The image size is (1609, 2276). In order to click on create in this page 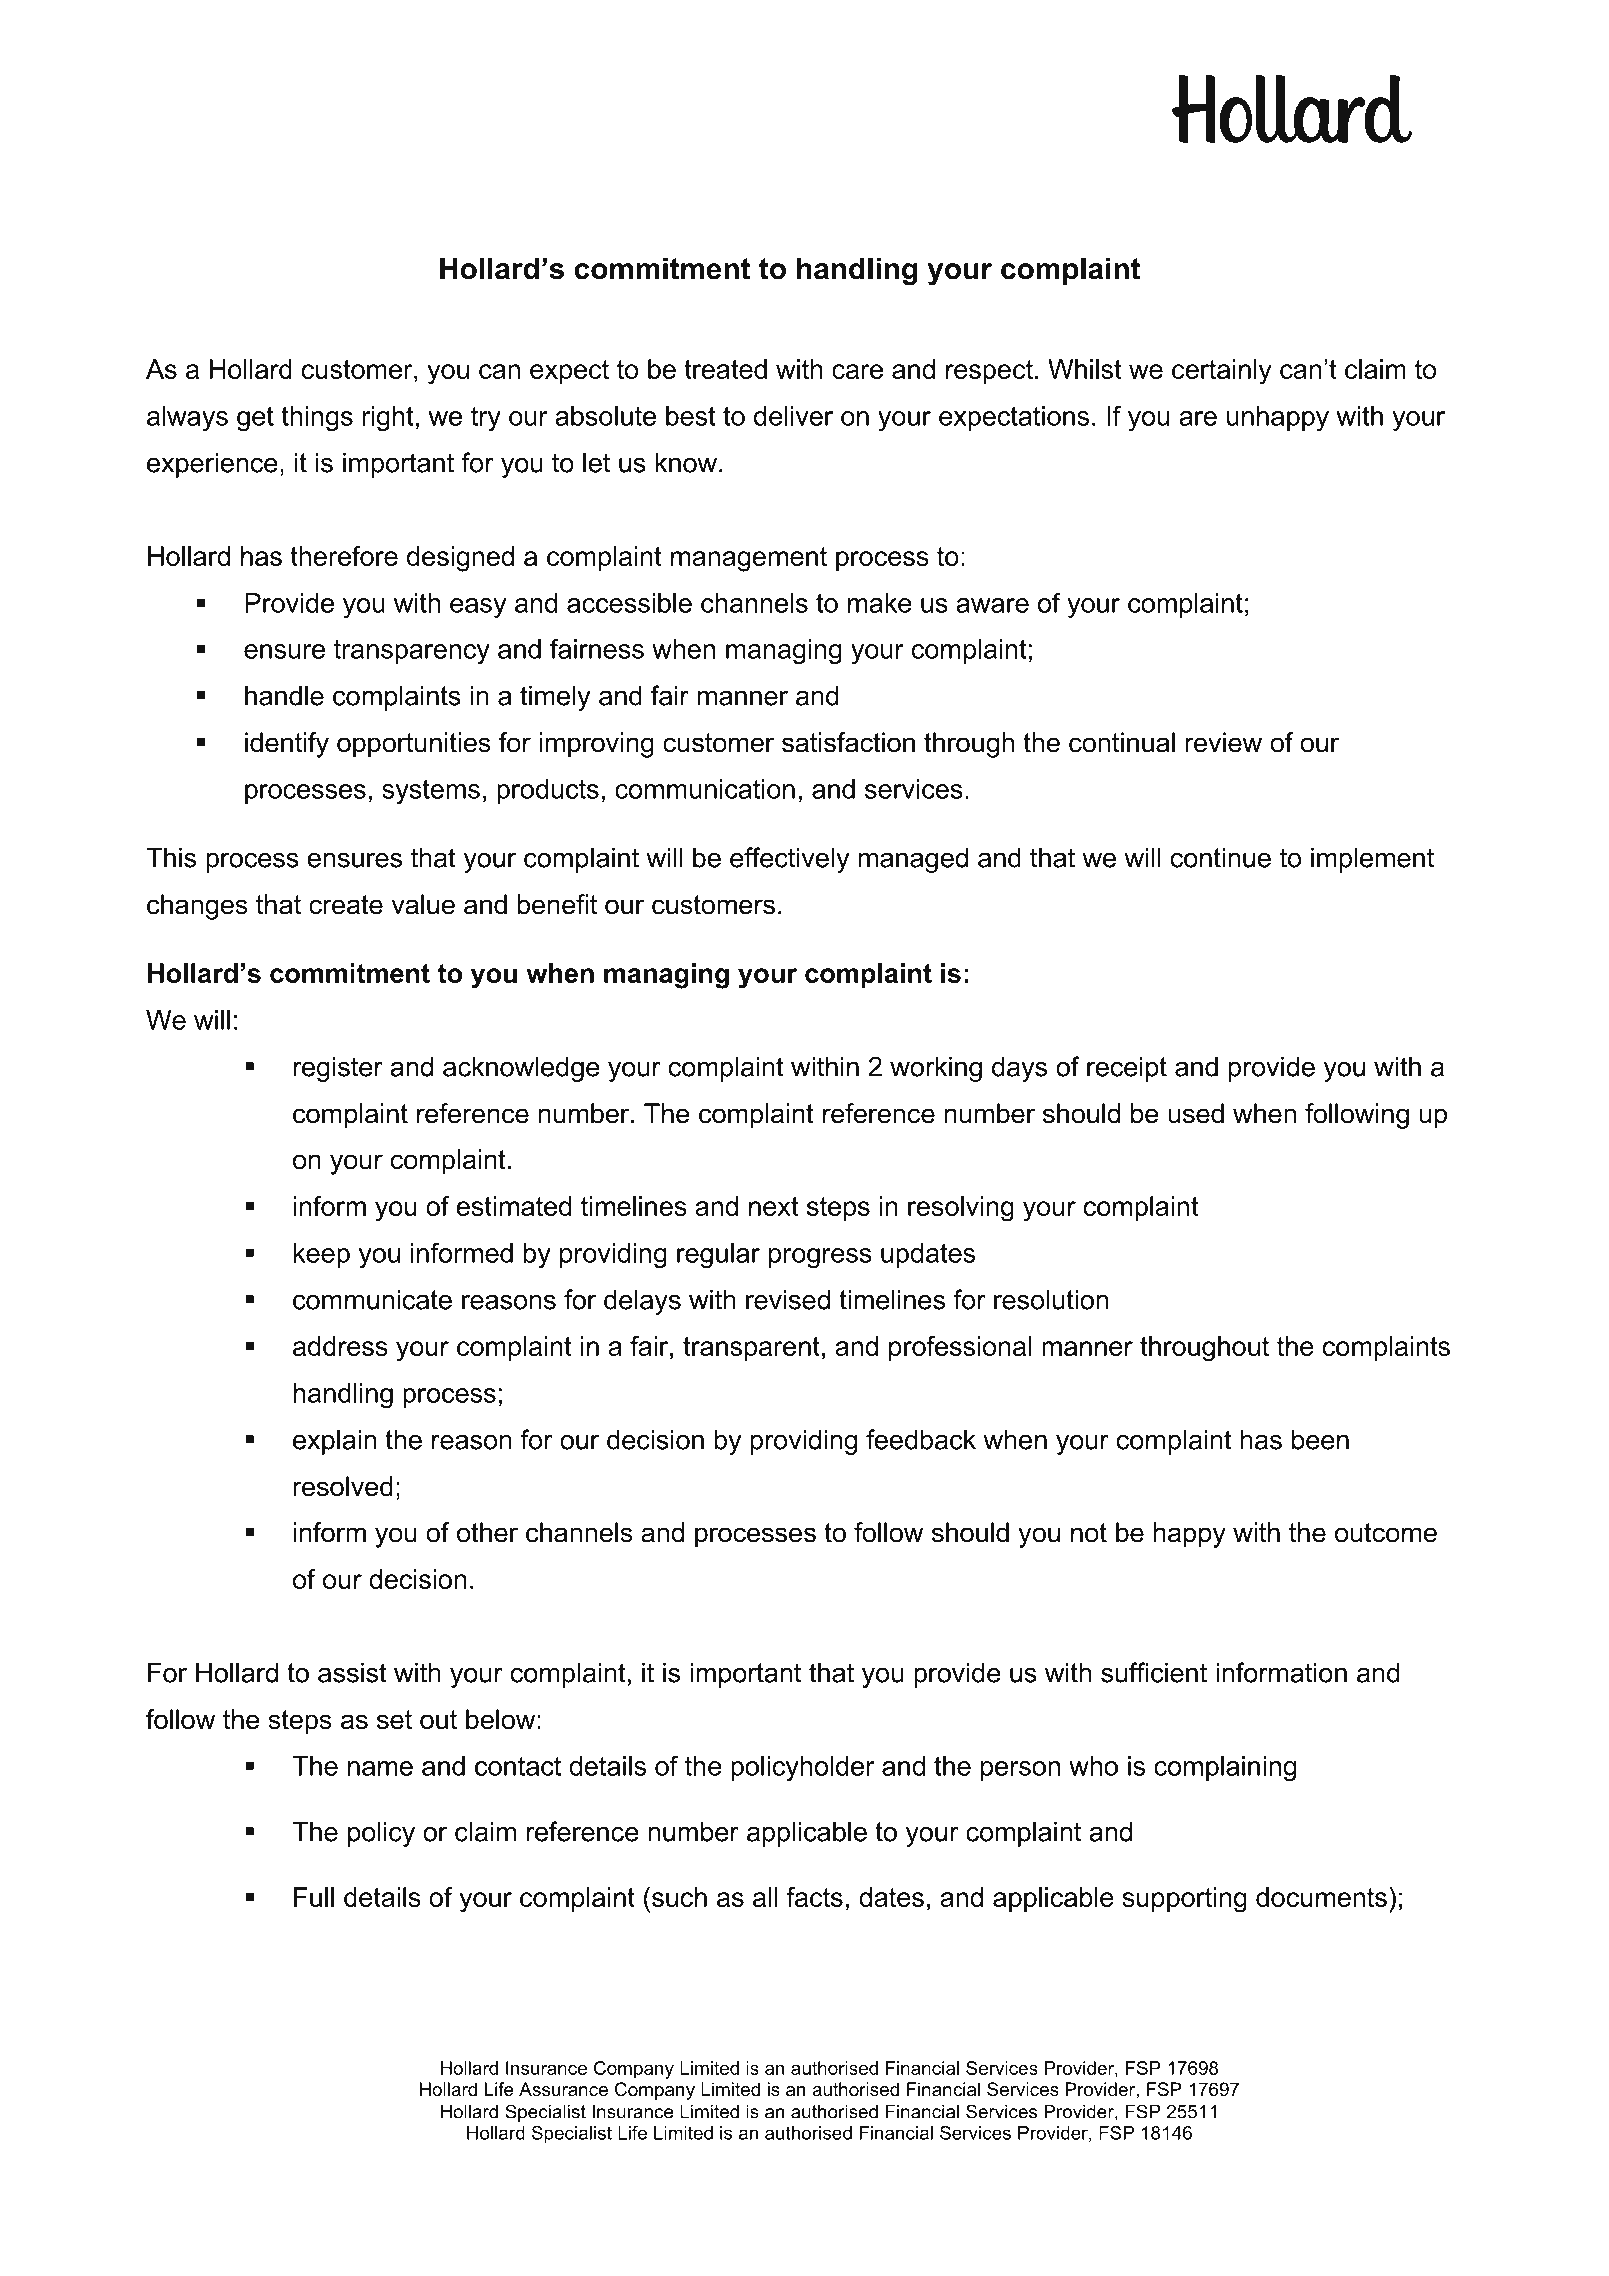, I will do `click(346, 905)`.
